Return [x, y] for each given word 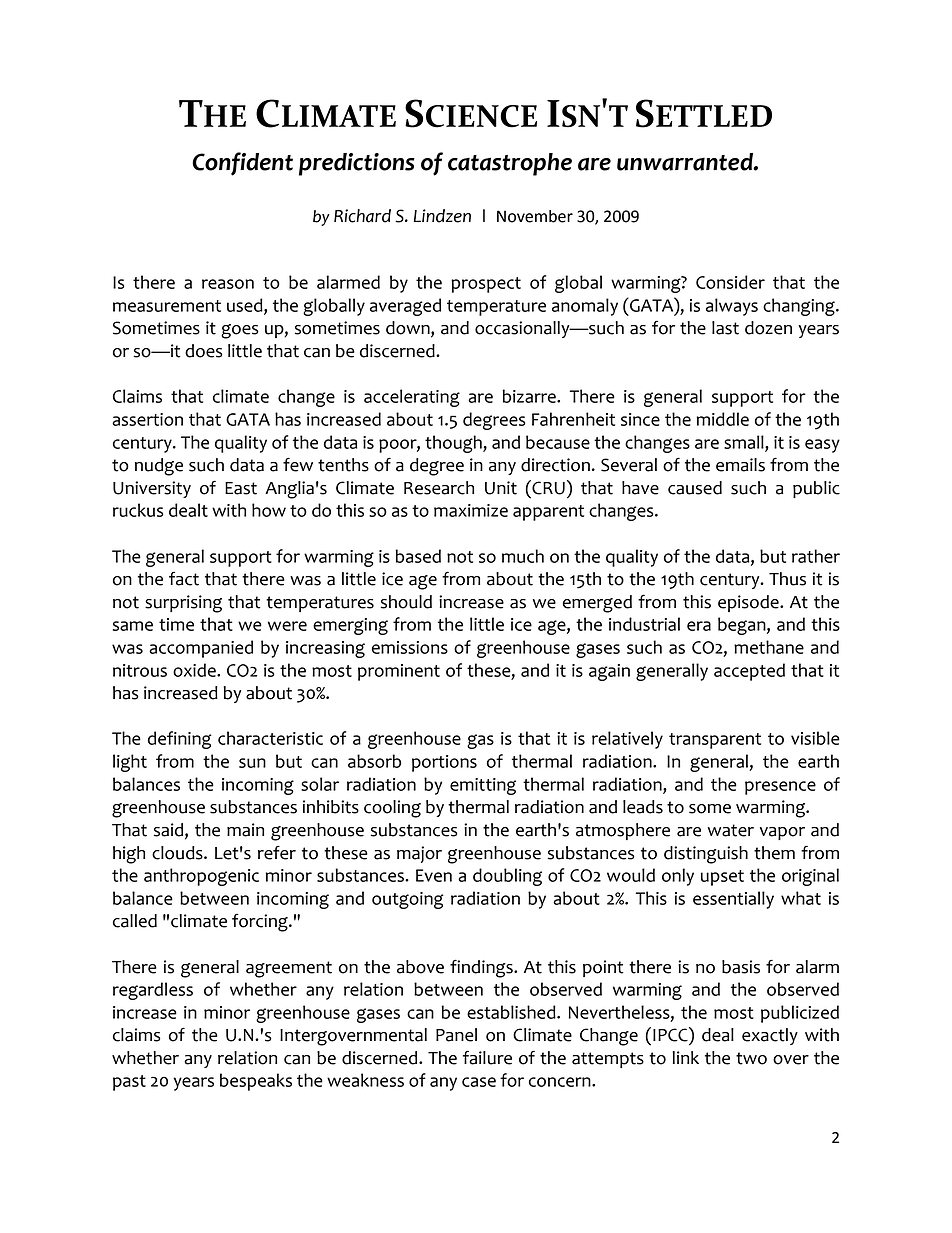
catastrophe [510, 164]
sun [252, 763]
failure [487, 1058]
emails [740, 465]
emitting [483, 786]
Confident [242, 164]
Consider [730, 282]
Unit [501, 488]
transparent [715, 741]
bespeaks [256, 1082]
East [241, 488]
